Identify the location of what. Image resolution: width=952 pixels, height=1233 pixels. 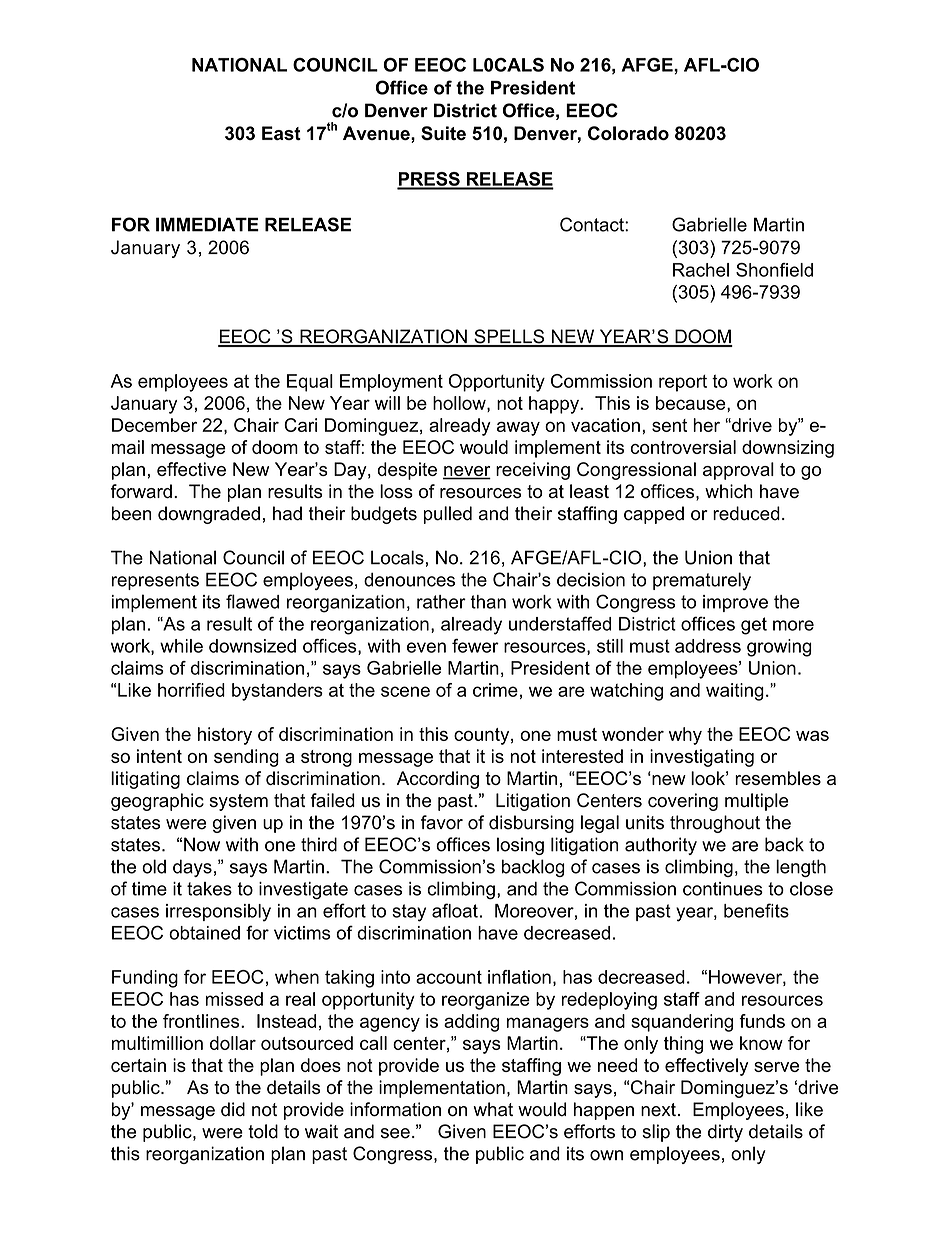
(493, 1109).
